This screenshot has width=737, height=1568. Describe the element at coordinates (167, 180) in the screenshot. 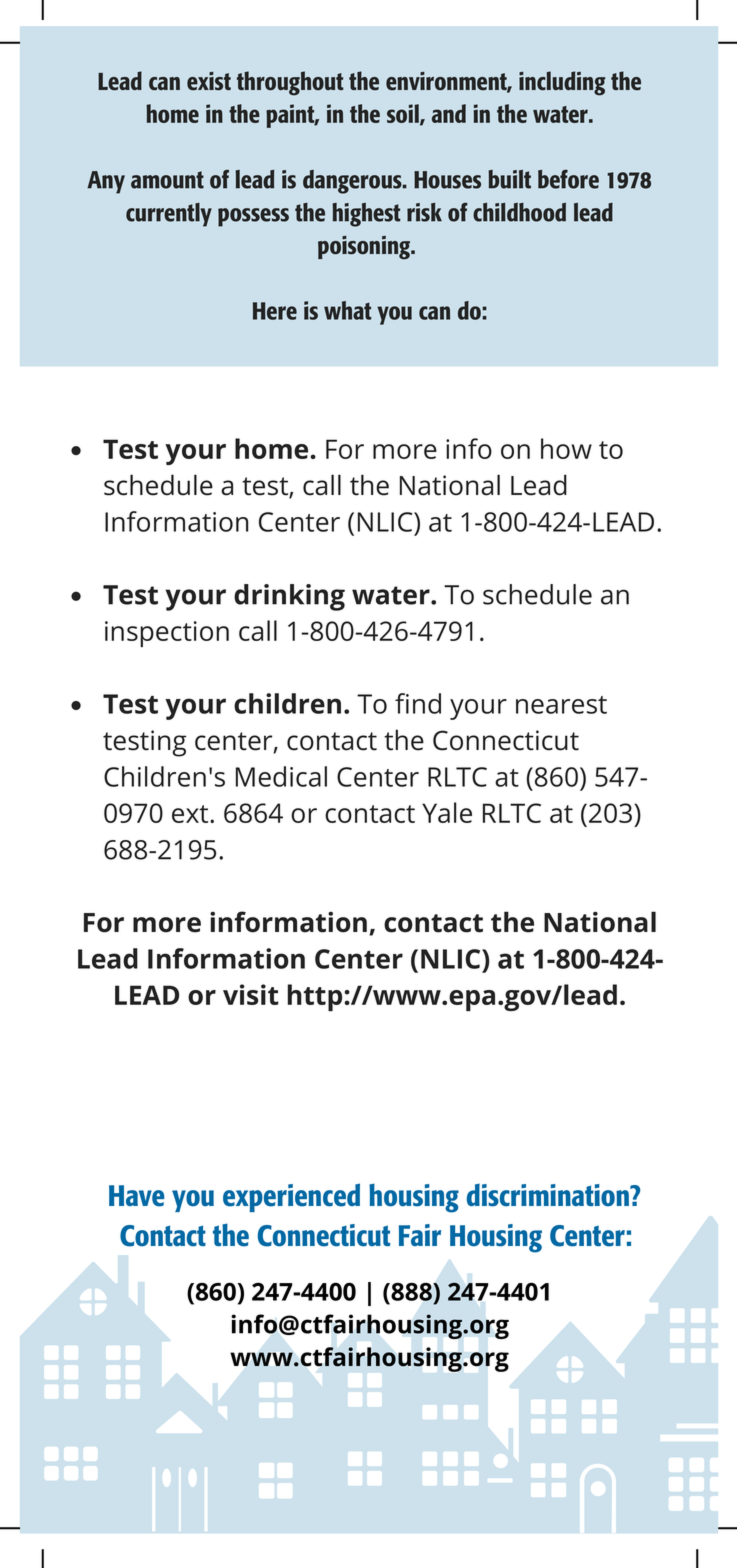

I see `amount` at that location.
